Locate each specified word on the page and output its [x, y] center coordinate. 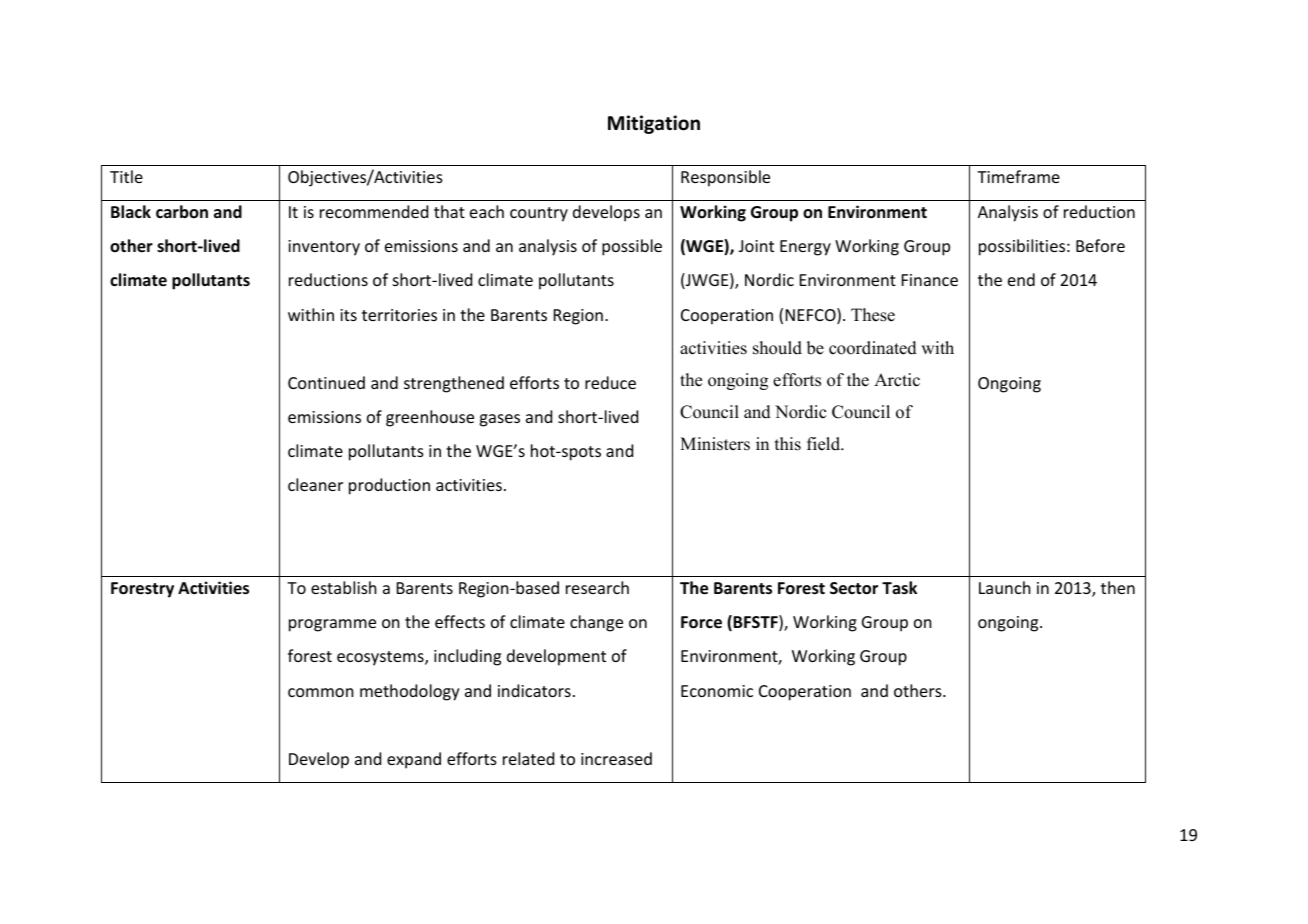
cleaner [315, 484]
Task [899, 587]
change [596, 623]
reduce [610, 382]
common [321, 692]
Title [126, 176]
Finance [930, 280]
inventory [324, 248]
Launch [1005, 587]
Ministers [715, 444]
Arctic [897, 380]
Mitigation [654, 124]
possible [632, 247]
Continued [326, 382]
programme [332, 625]
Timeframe [1018, 176]
